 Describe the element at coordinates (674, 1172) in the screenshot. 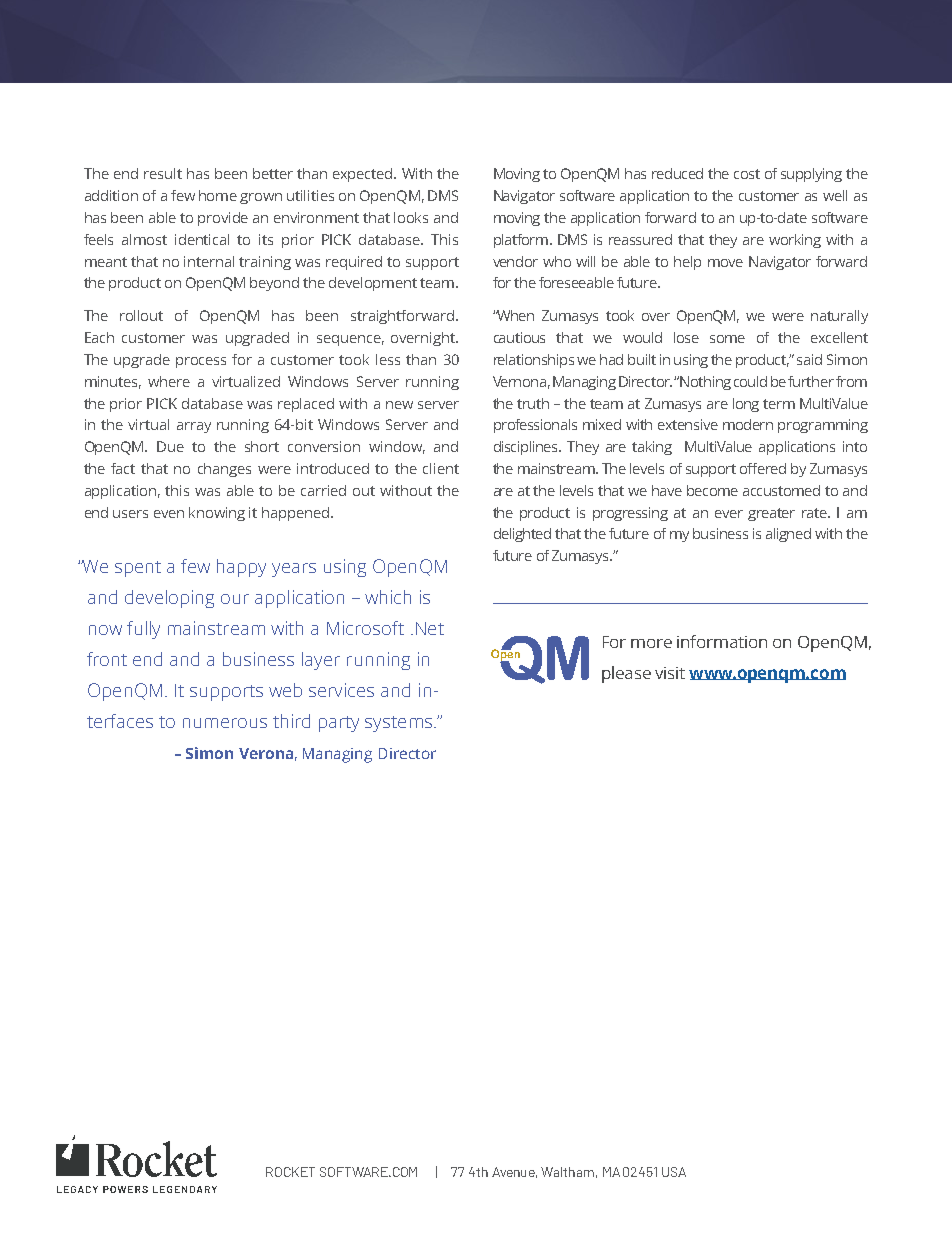

I see `USA` at that location.
